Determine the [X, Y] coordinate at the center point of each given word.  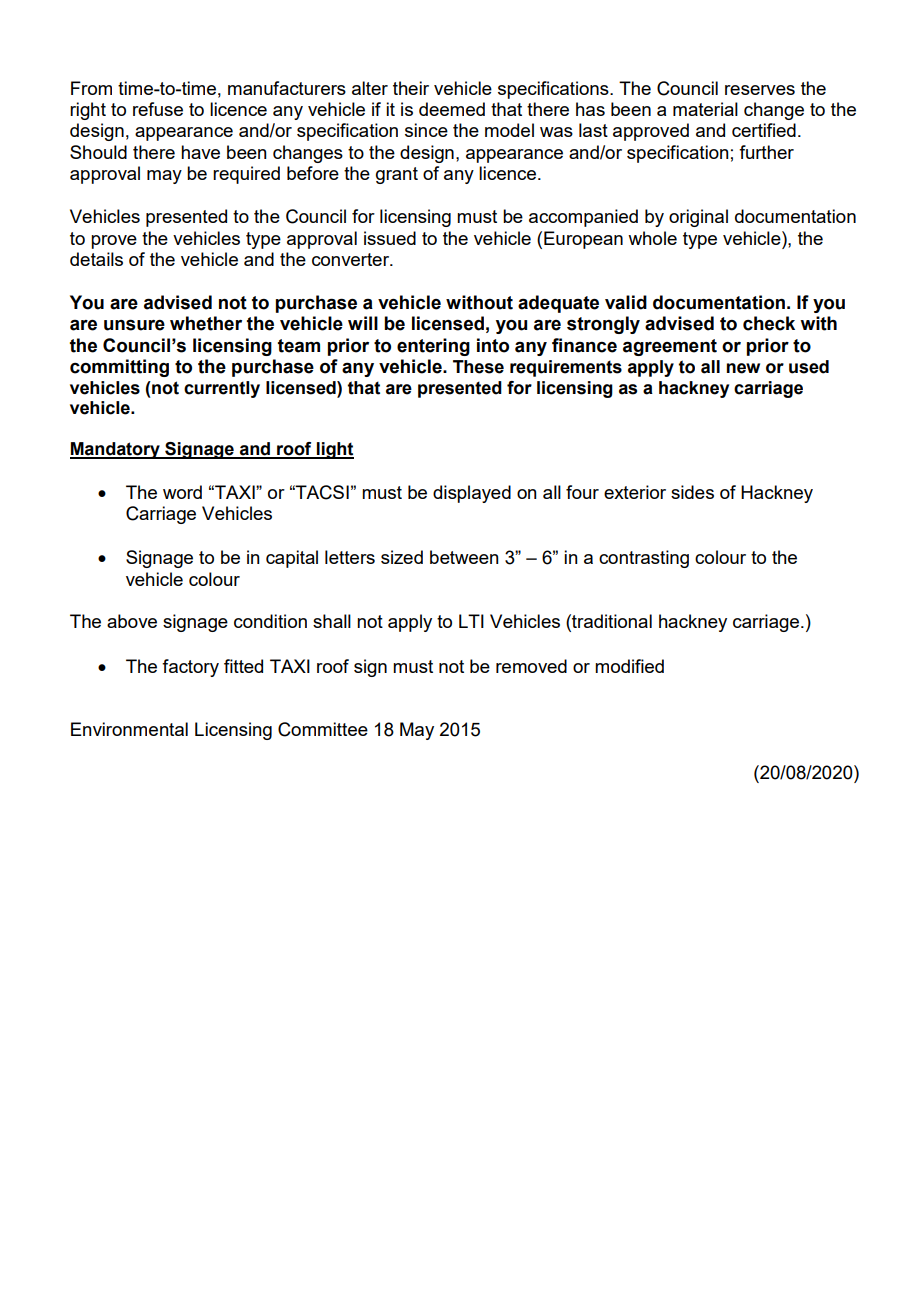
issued [390, 238]
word [182, 492]
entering [433, 347]
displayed [472, 494]
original [698, 218]
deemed [452, 109]
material [705, 109]
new [743, 368]
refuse [158, 109]
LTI [471, 621]
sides [692, 492]
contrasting [644, 559]
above [132, 621]
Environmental [129, 729]
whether [206, 323]
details [96, 259]
